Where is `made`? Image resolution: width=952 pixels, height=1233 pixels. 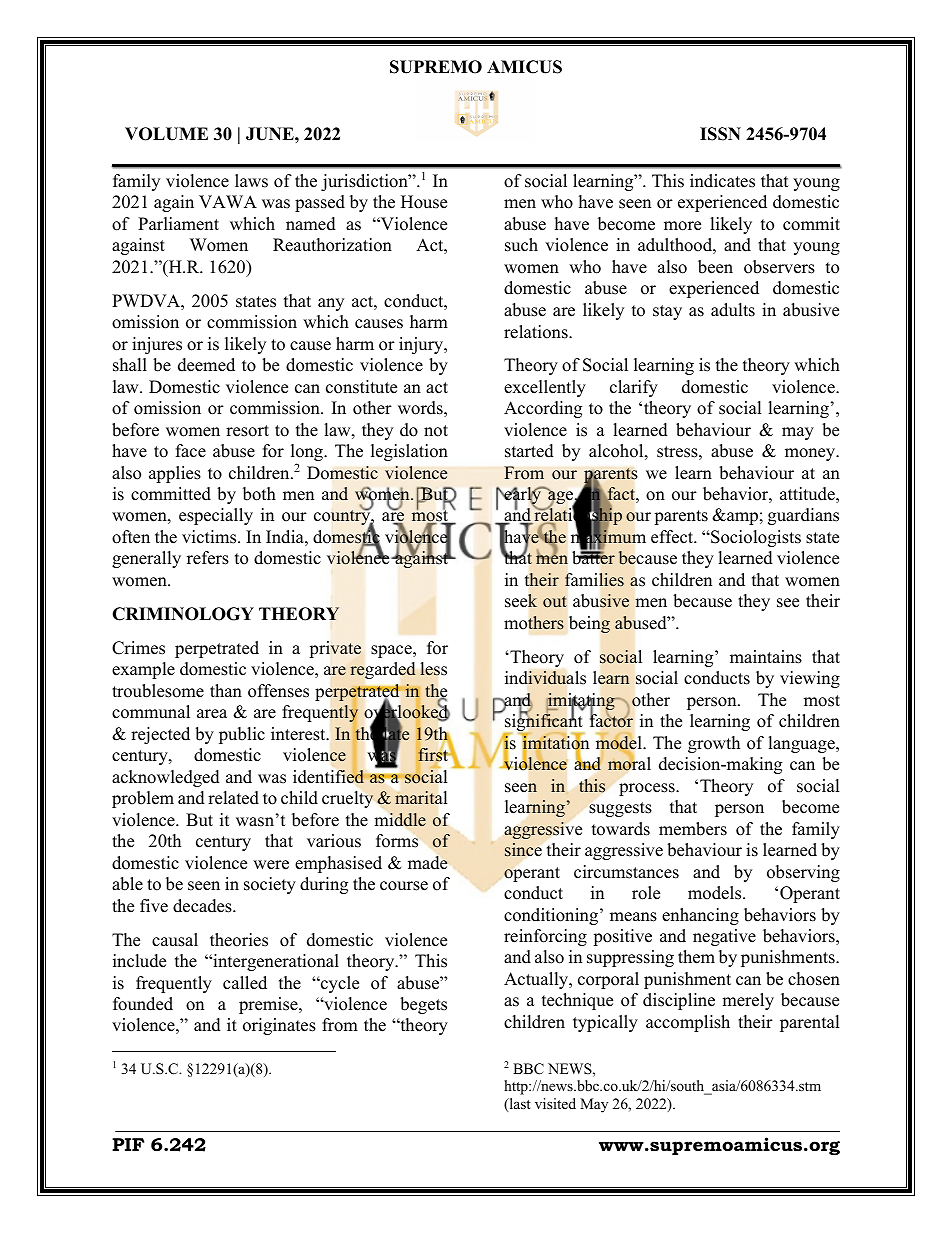
made is located at coordinates (428, 863).
